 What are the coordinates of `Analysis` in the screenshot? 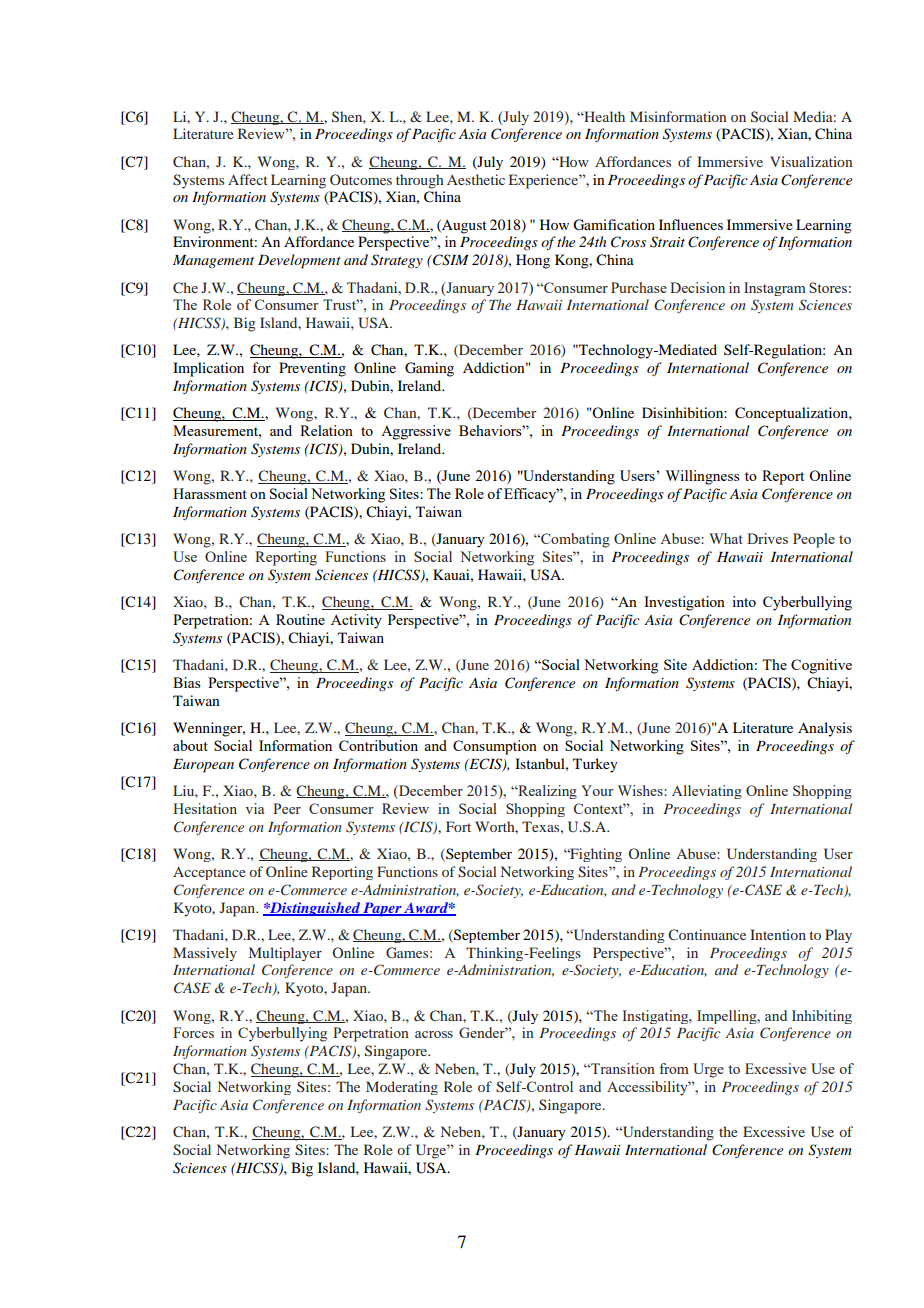 It's located at (825, 729).
